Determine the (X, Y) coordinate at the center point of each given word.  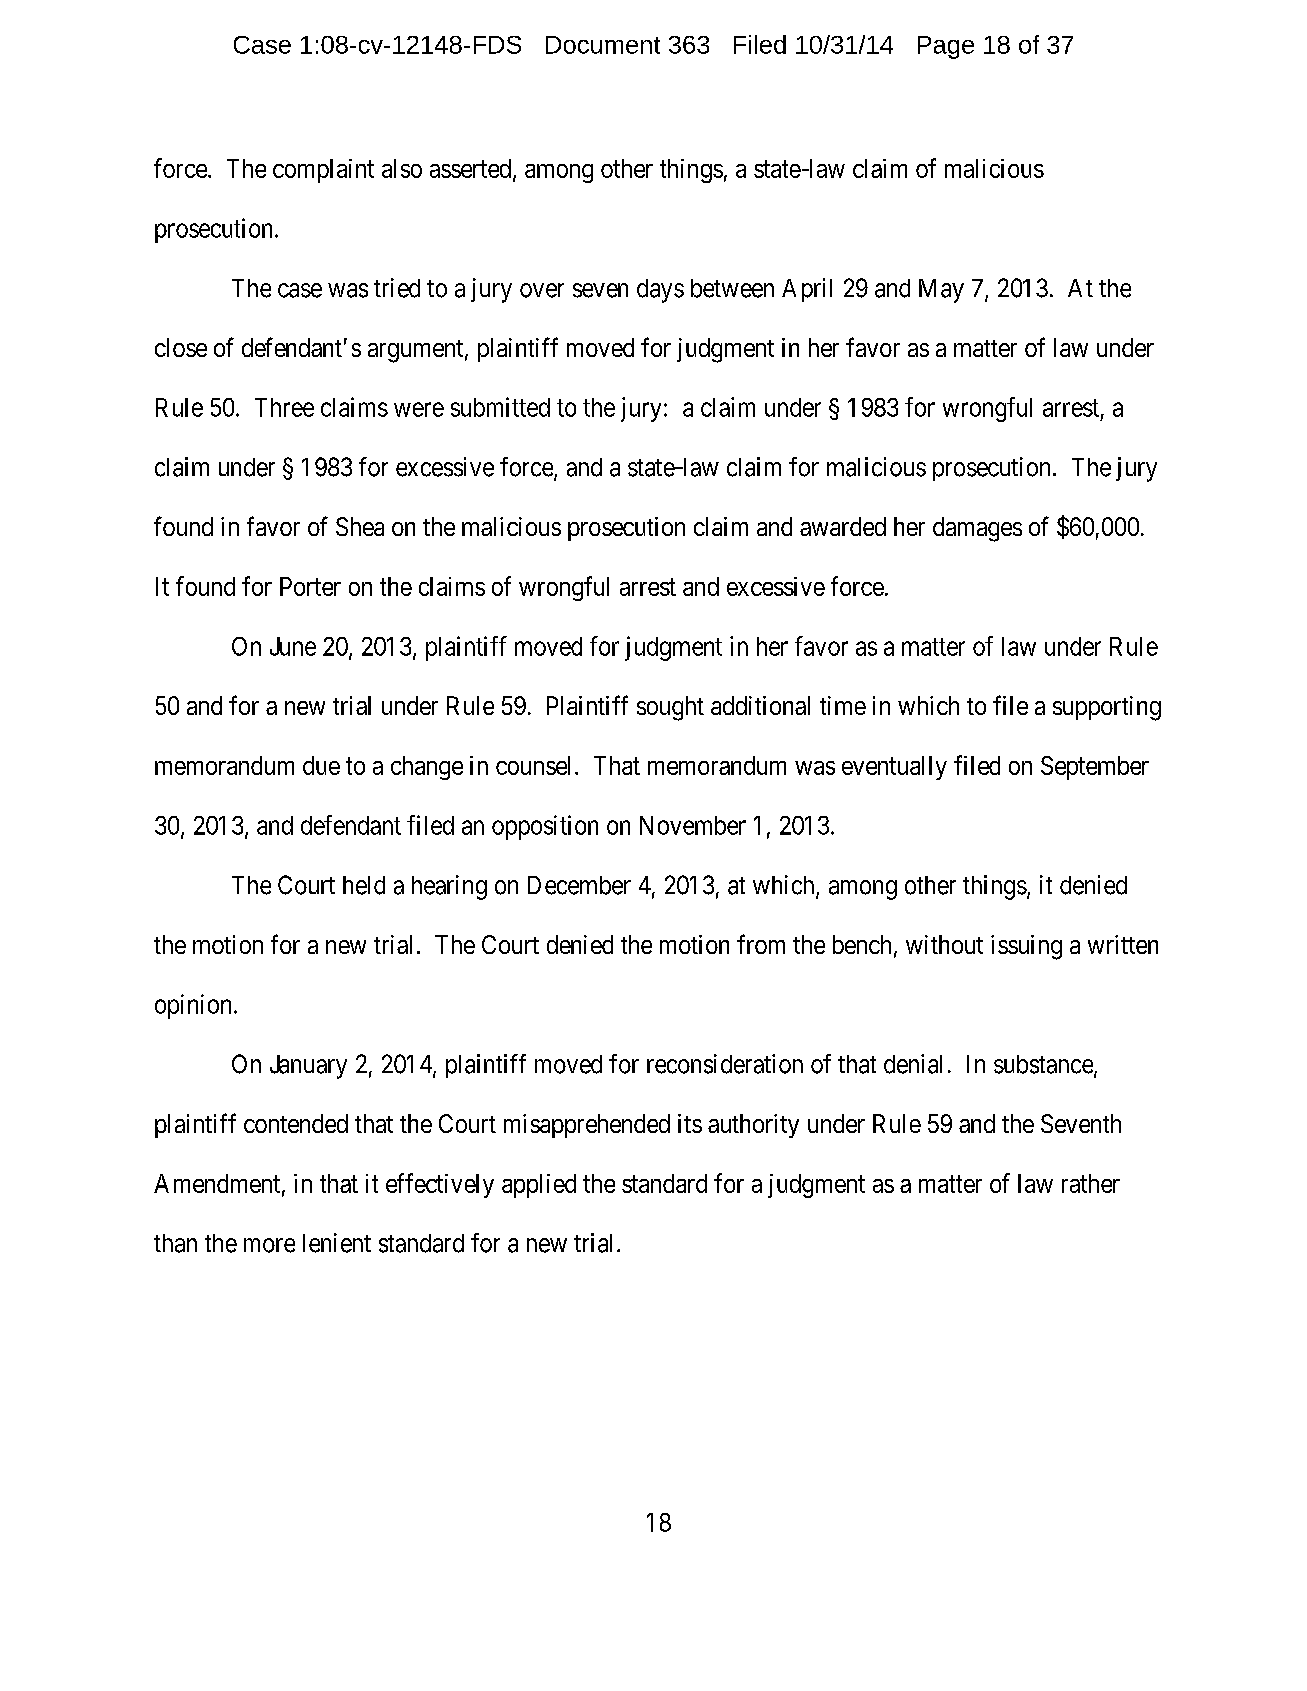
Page (946, 47)
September (1095, 768)
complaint (323, 171)
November (693, 825)
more (269, 1245)
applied (539, 1186)
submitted (500, 407)
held (364, 885)
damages (977, 529)
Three (284, 407)
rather (1091, 1183)
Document (603, 45)
